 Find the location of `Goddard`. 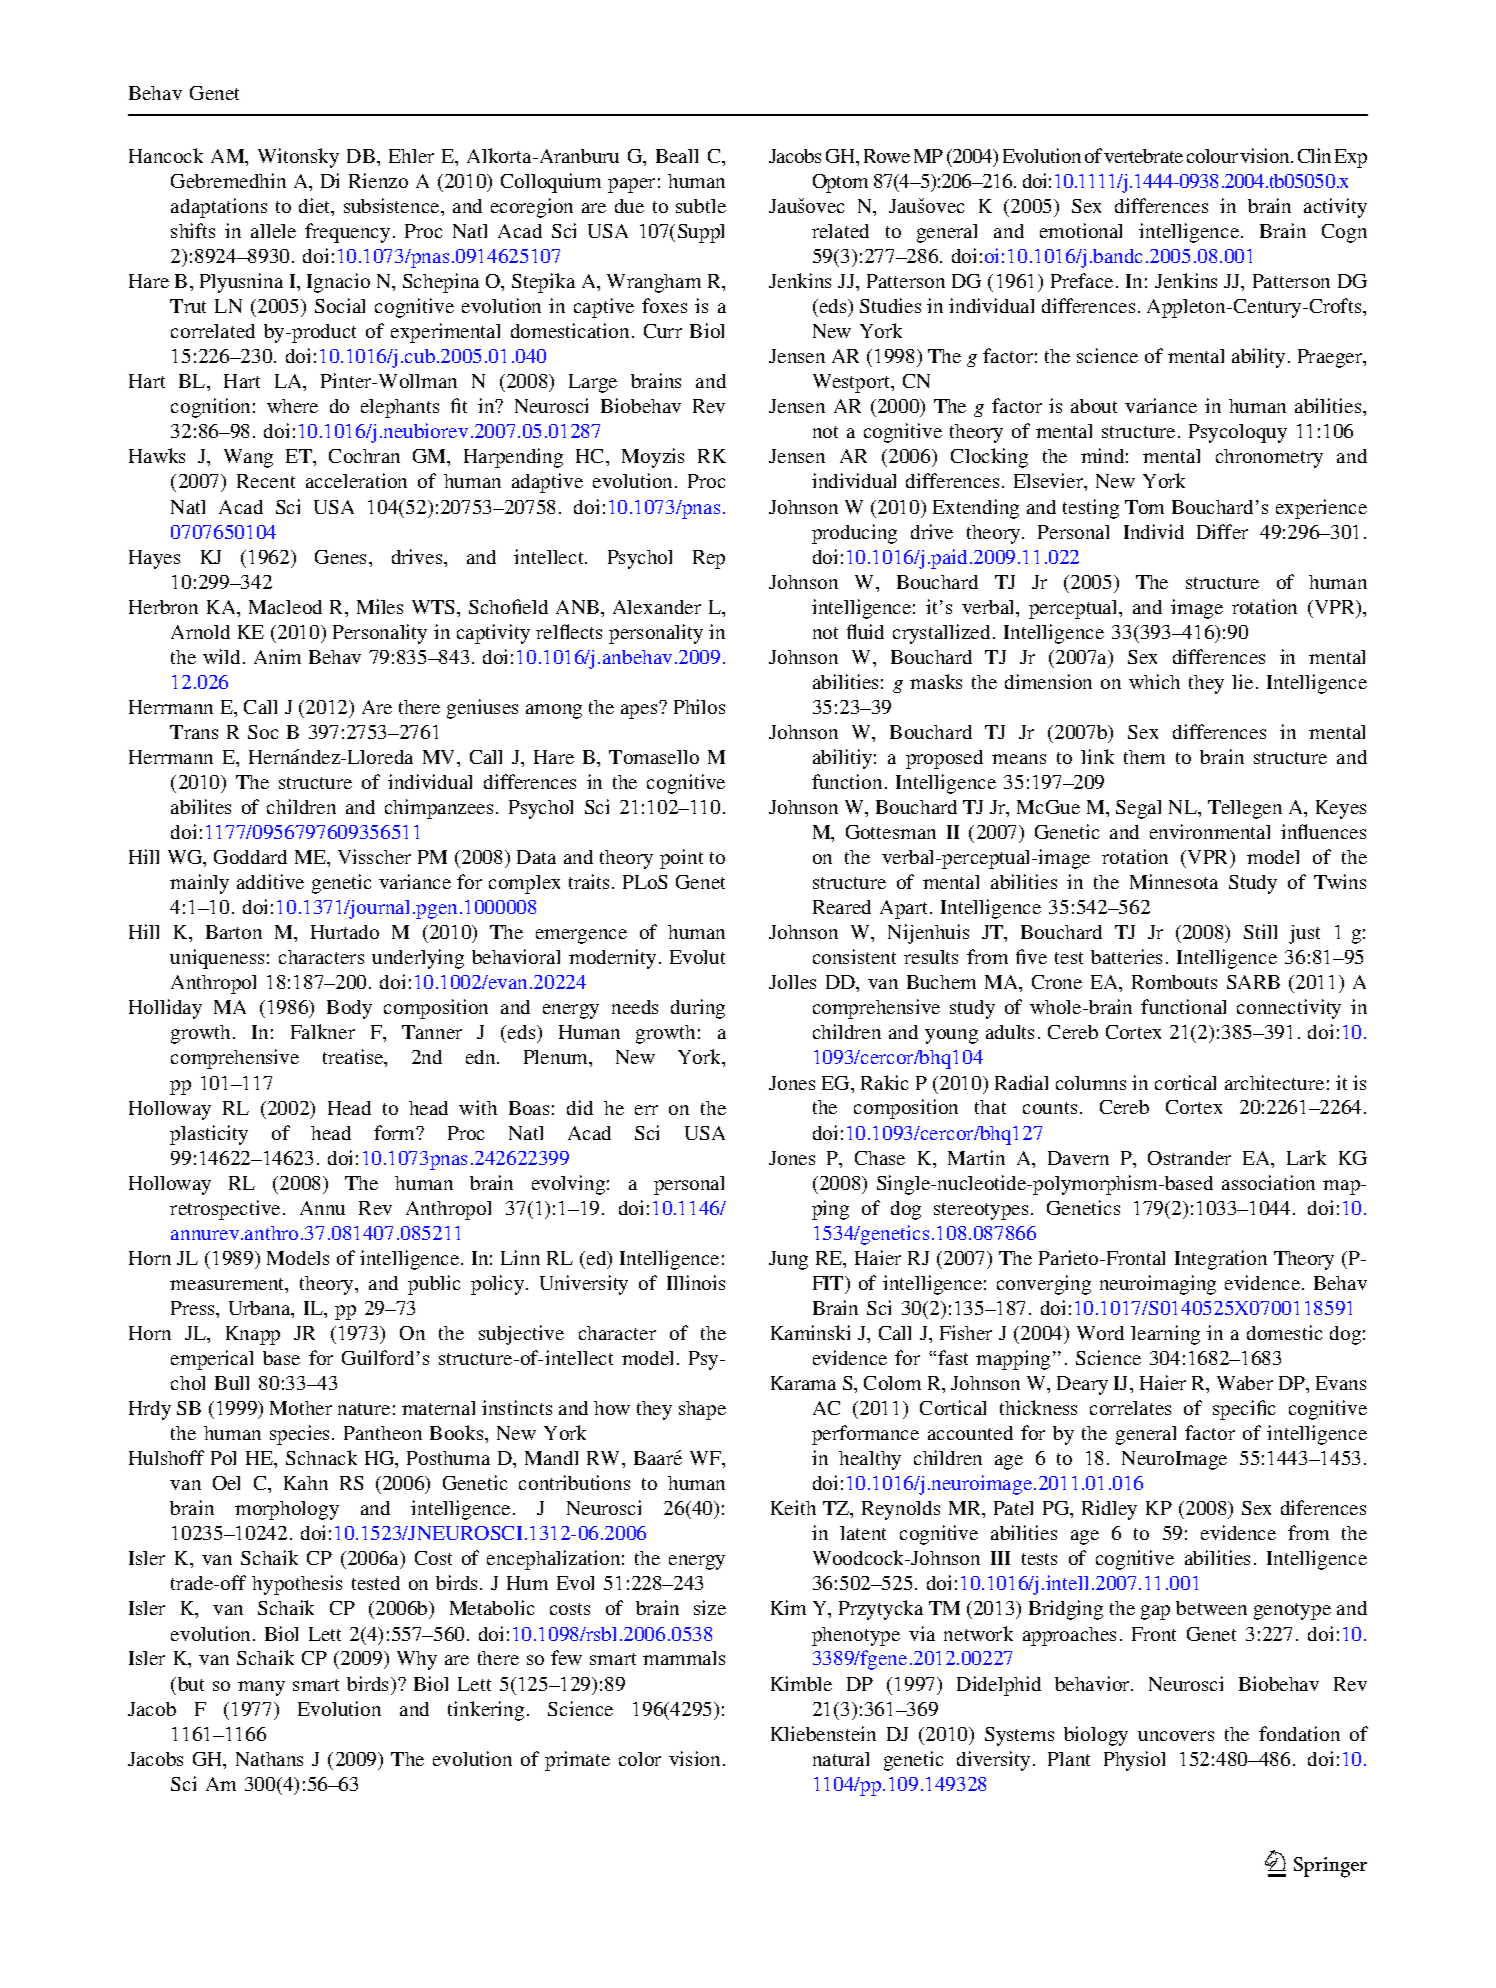

Goddard is located at coordinates (250, 857).
